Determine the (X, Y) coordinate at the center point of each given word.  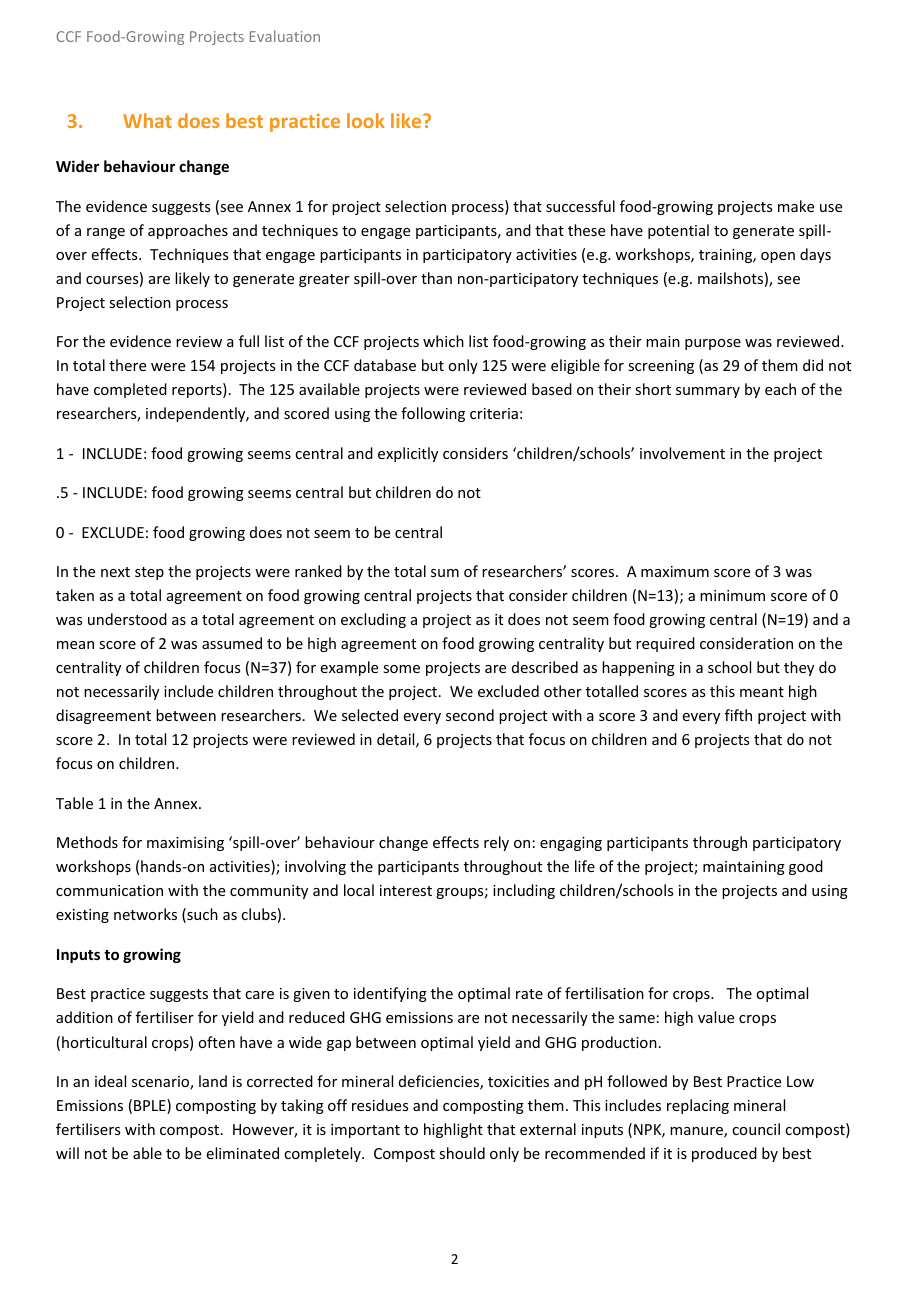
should (462, 1153)
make (796, 206)
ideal (110, 1081)
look (366, 120)
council (756, 1129)
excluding (373, 620)
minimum (732, 595)
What (147, 120)
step (149, 573)
